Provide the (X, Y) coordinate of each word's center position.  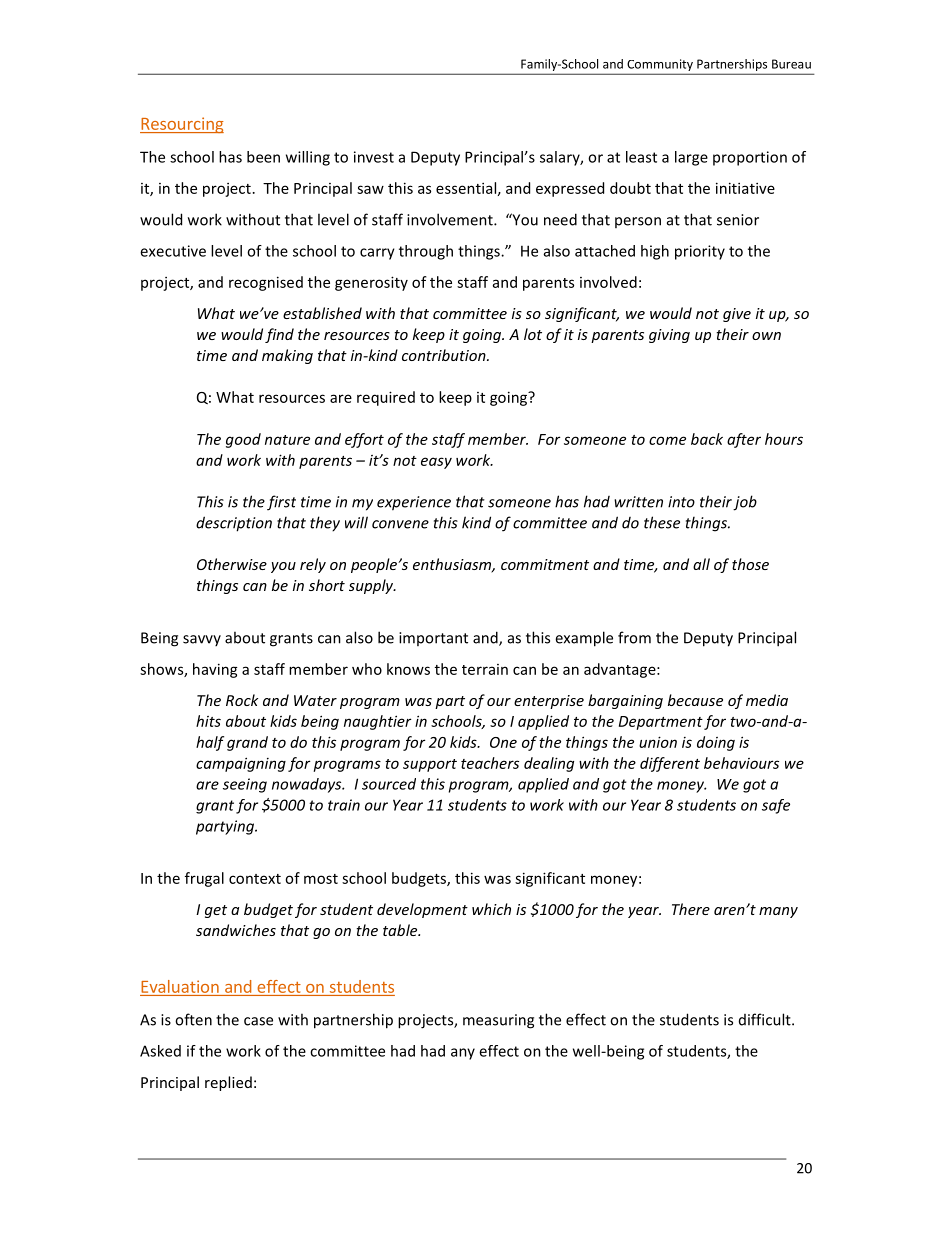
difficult (766, 1019)
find (279, 335)
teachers (490, 763)
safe (776, 806)
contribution (445, 355)
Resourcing (182, 125)
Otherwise (232, 564)
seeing (245, 785)
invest (374, 157)
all (701, 564)
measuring (498, 1021)
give (737, 315)
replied (228, 1083)
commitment (545, 564)
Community (660, 66)
